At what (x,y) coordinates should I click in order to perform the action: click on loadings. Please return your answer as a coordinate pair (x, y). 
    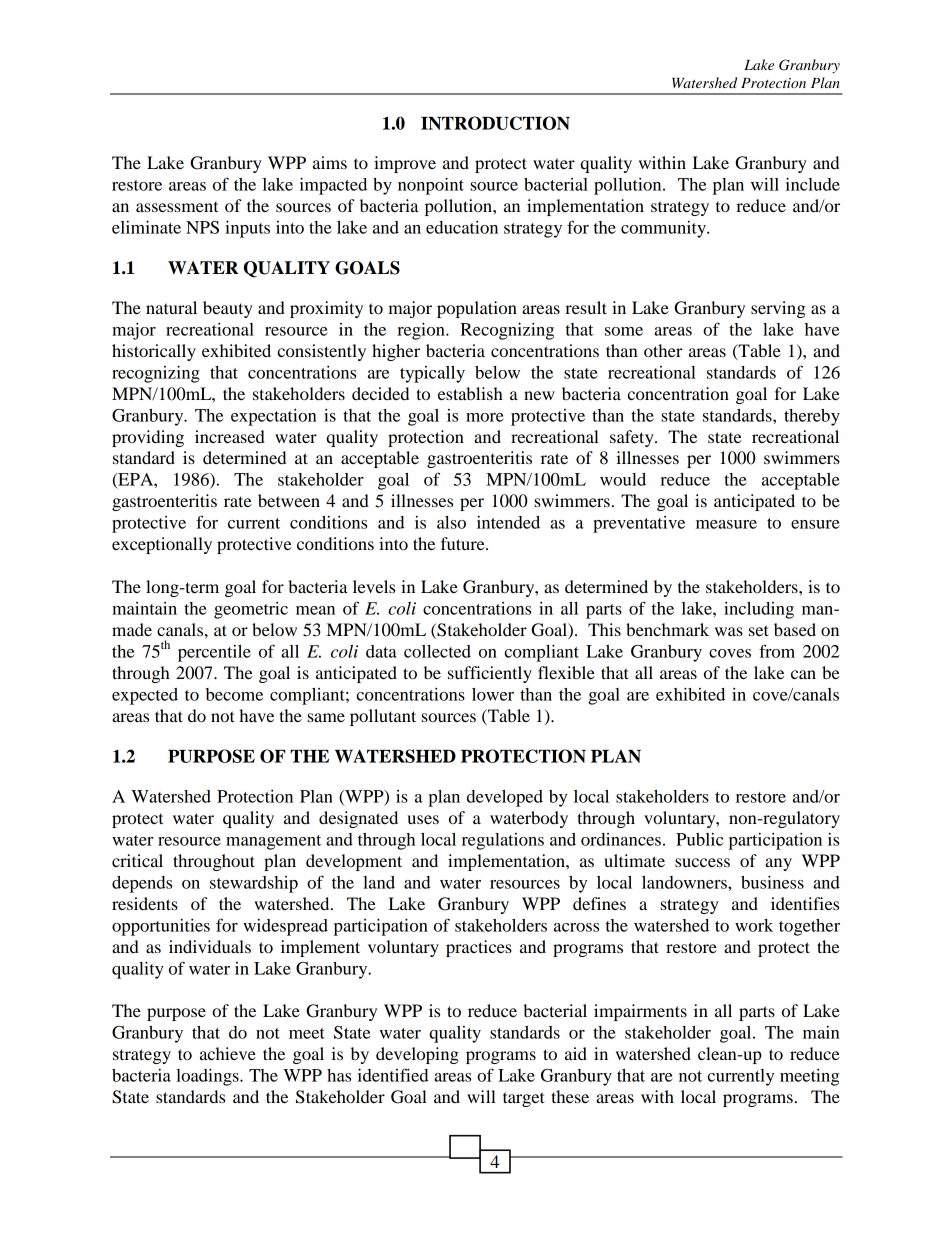
    Looking at the image, I should click on (208, 1077).
